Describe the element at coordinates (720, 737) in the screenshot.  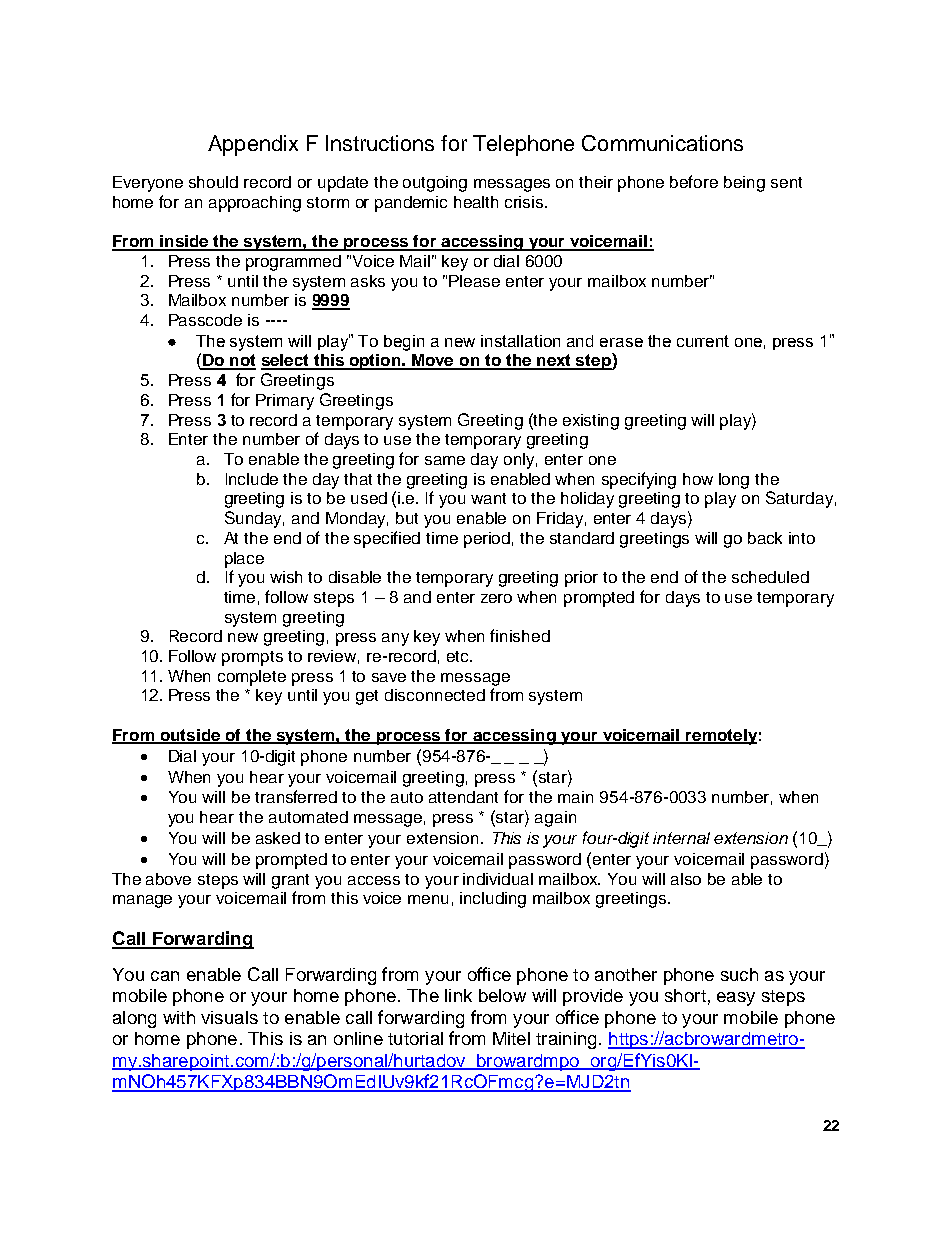
I see `remotely` at that location.
